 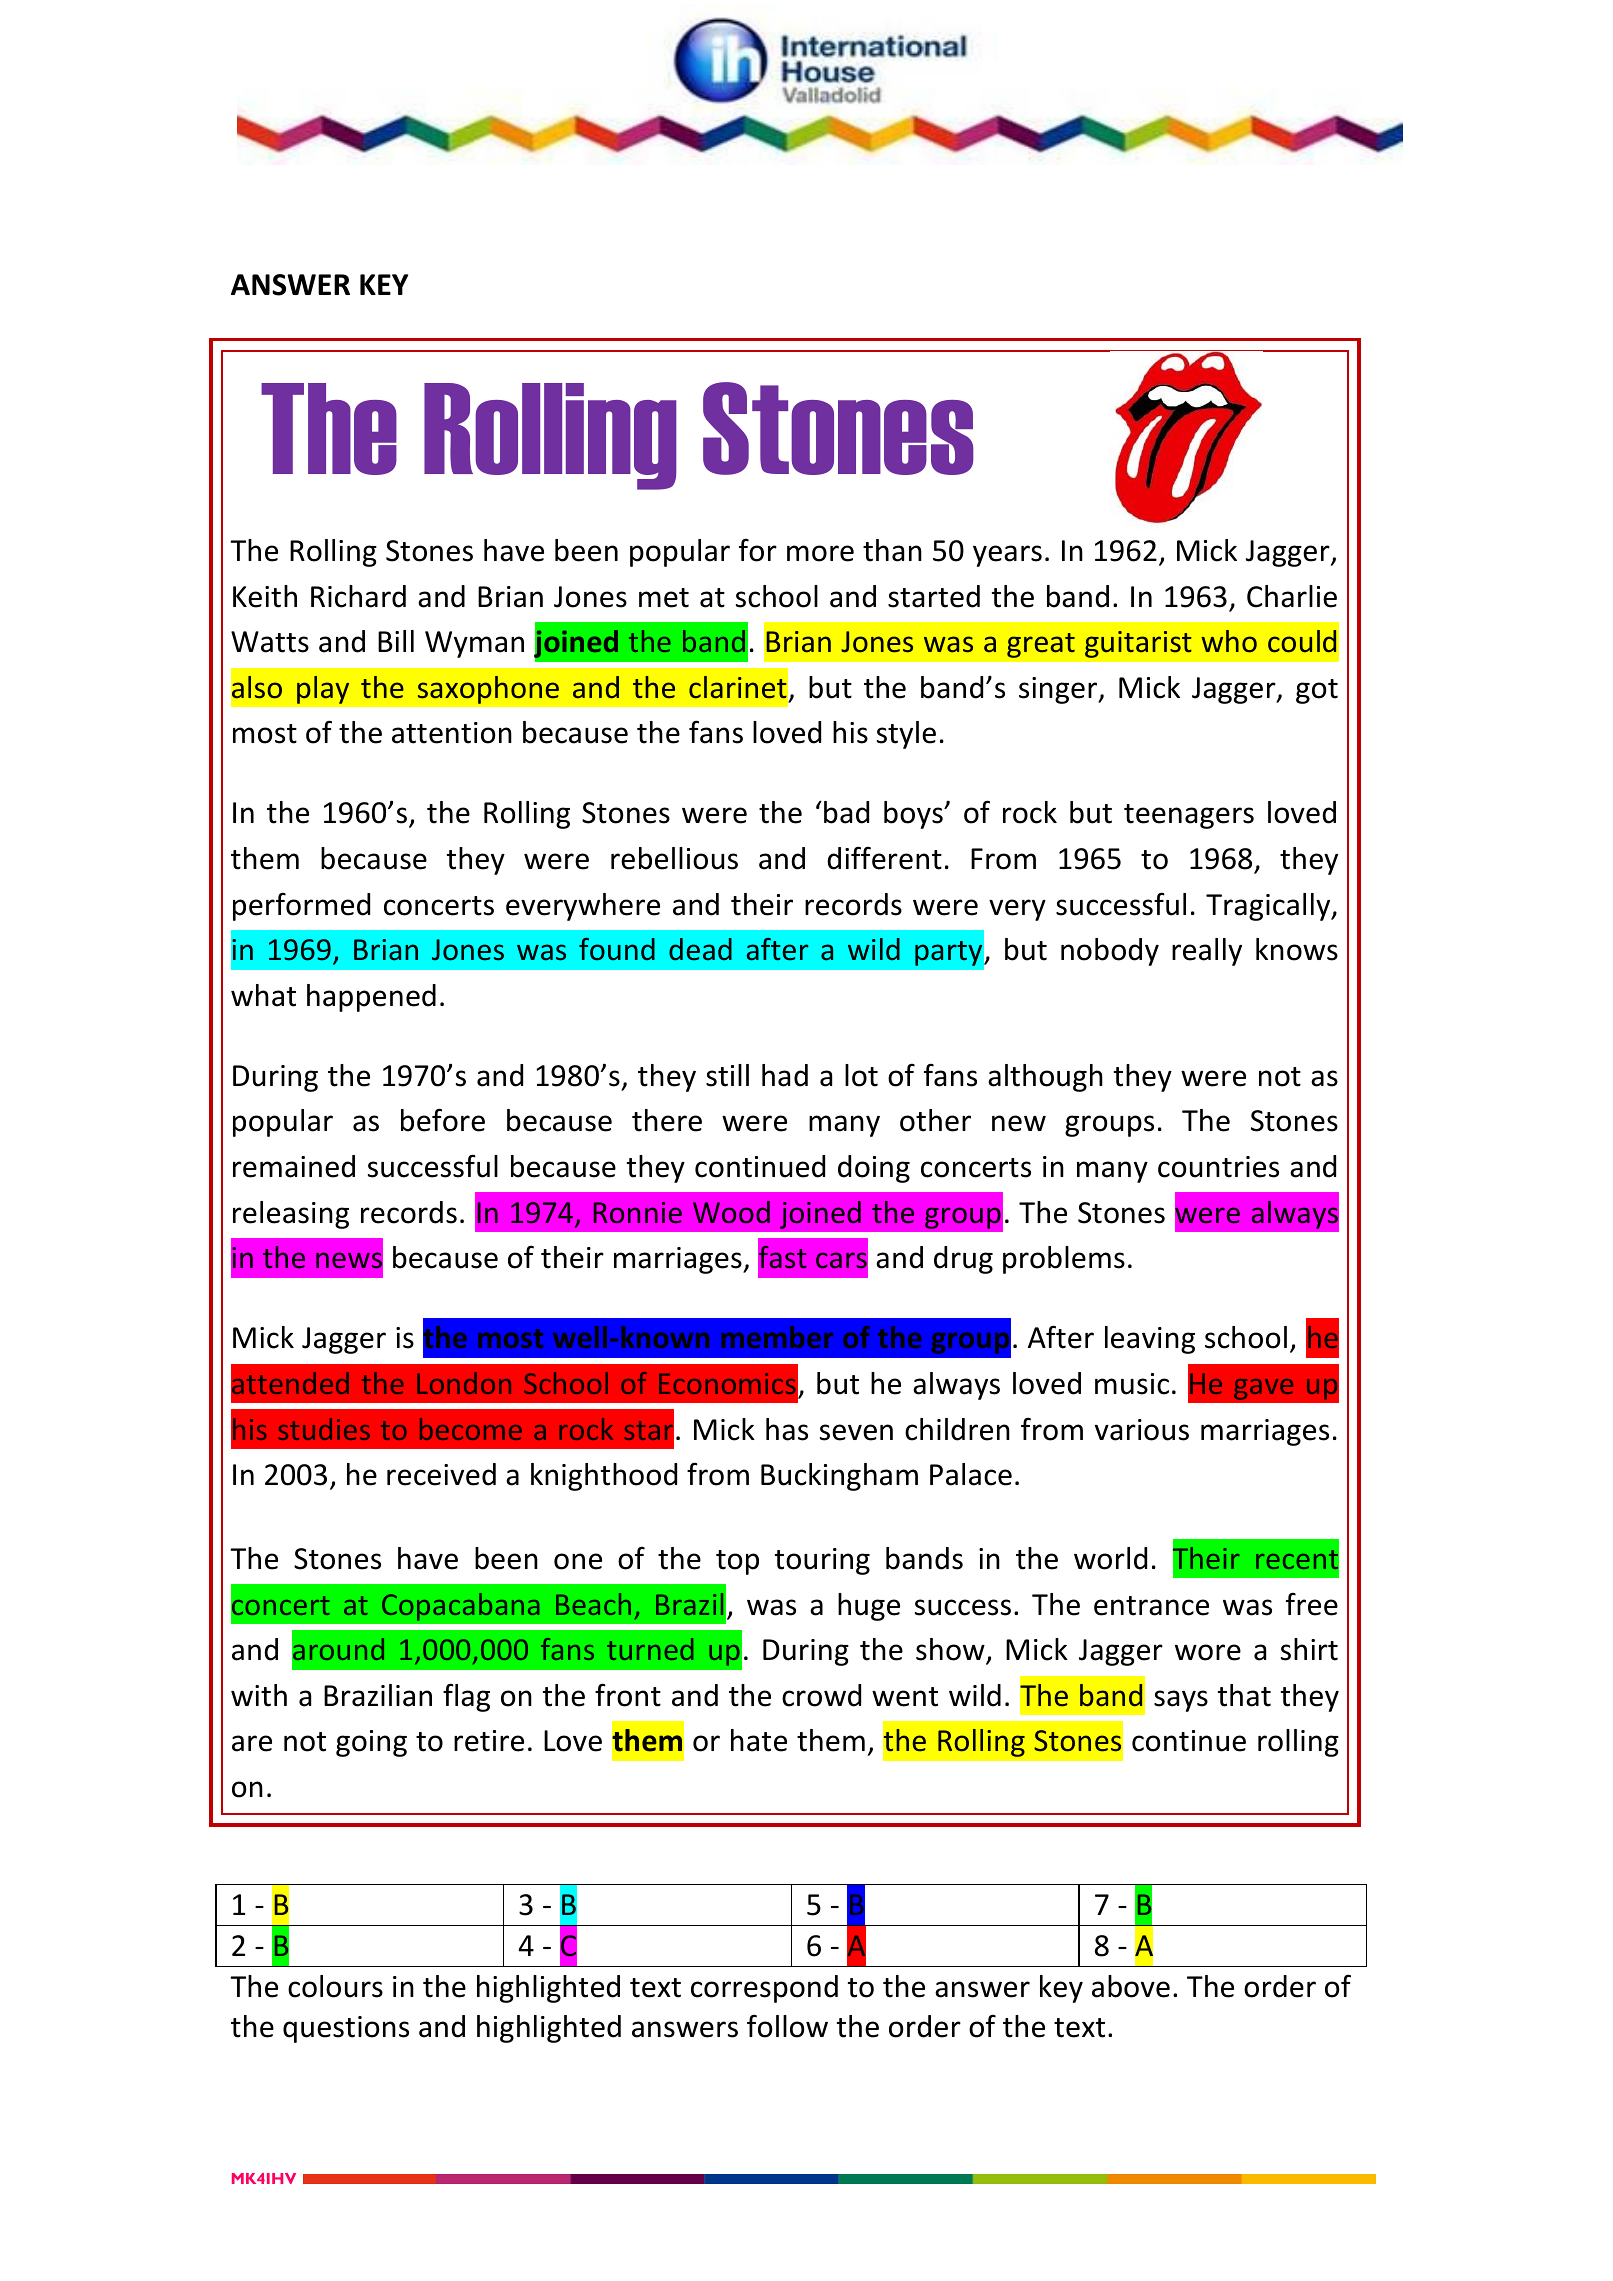 I want to click on more, so click(x=820, y=553).
